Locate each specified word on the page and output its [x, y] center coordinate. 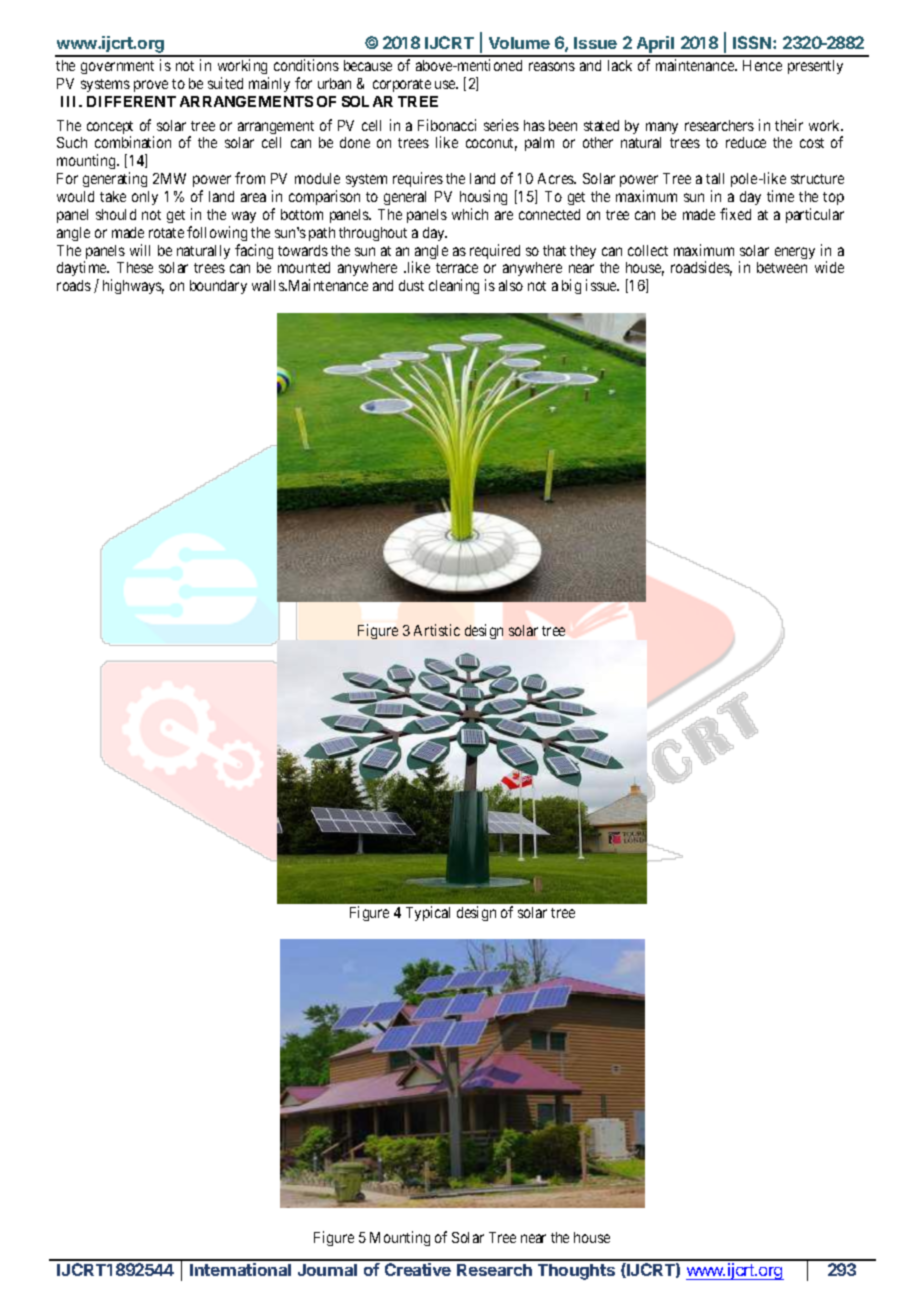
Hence [762, 65]
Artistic [437, 630]
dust [411, 285]
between [782, 267]
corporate [402, 85]
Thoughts [576, 1272]
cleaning [454, 286]
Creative [418, 1269]
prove [151, 86]
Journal [327, 1270]
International [240, 1269]
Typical [428, 913]
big [571, 286]
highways [133, 286]
